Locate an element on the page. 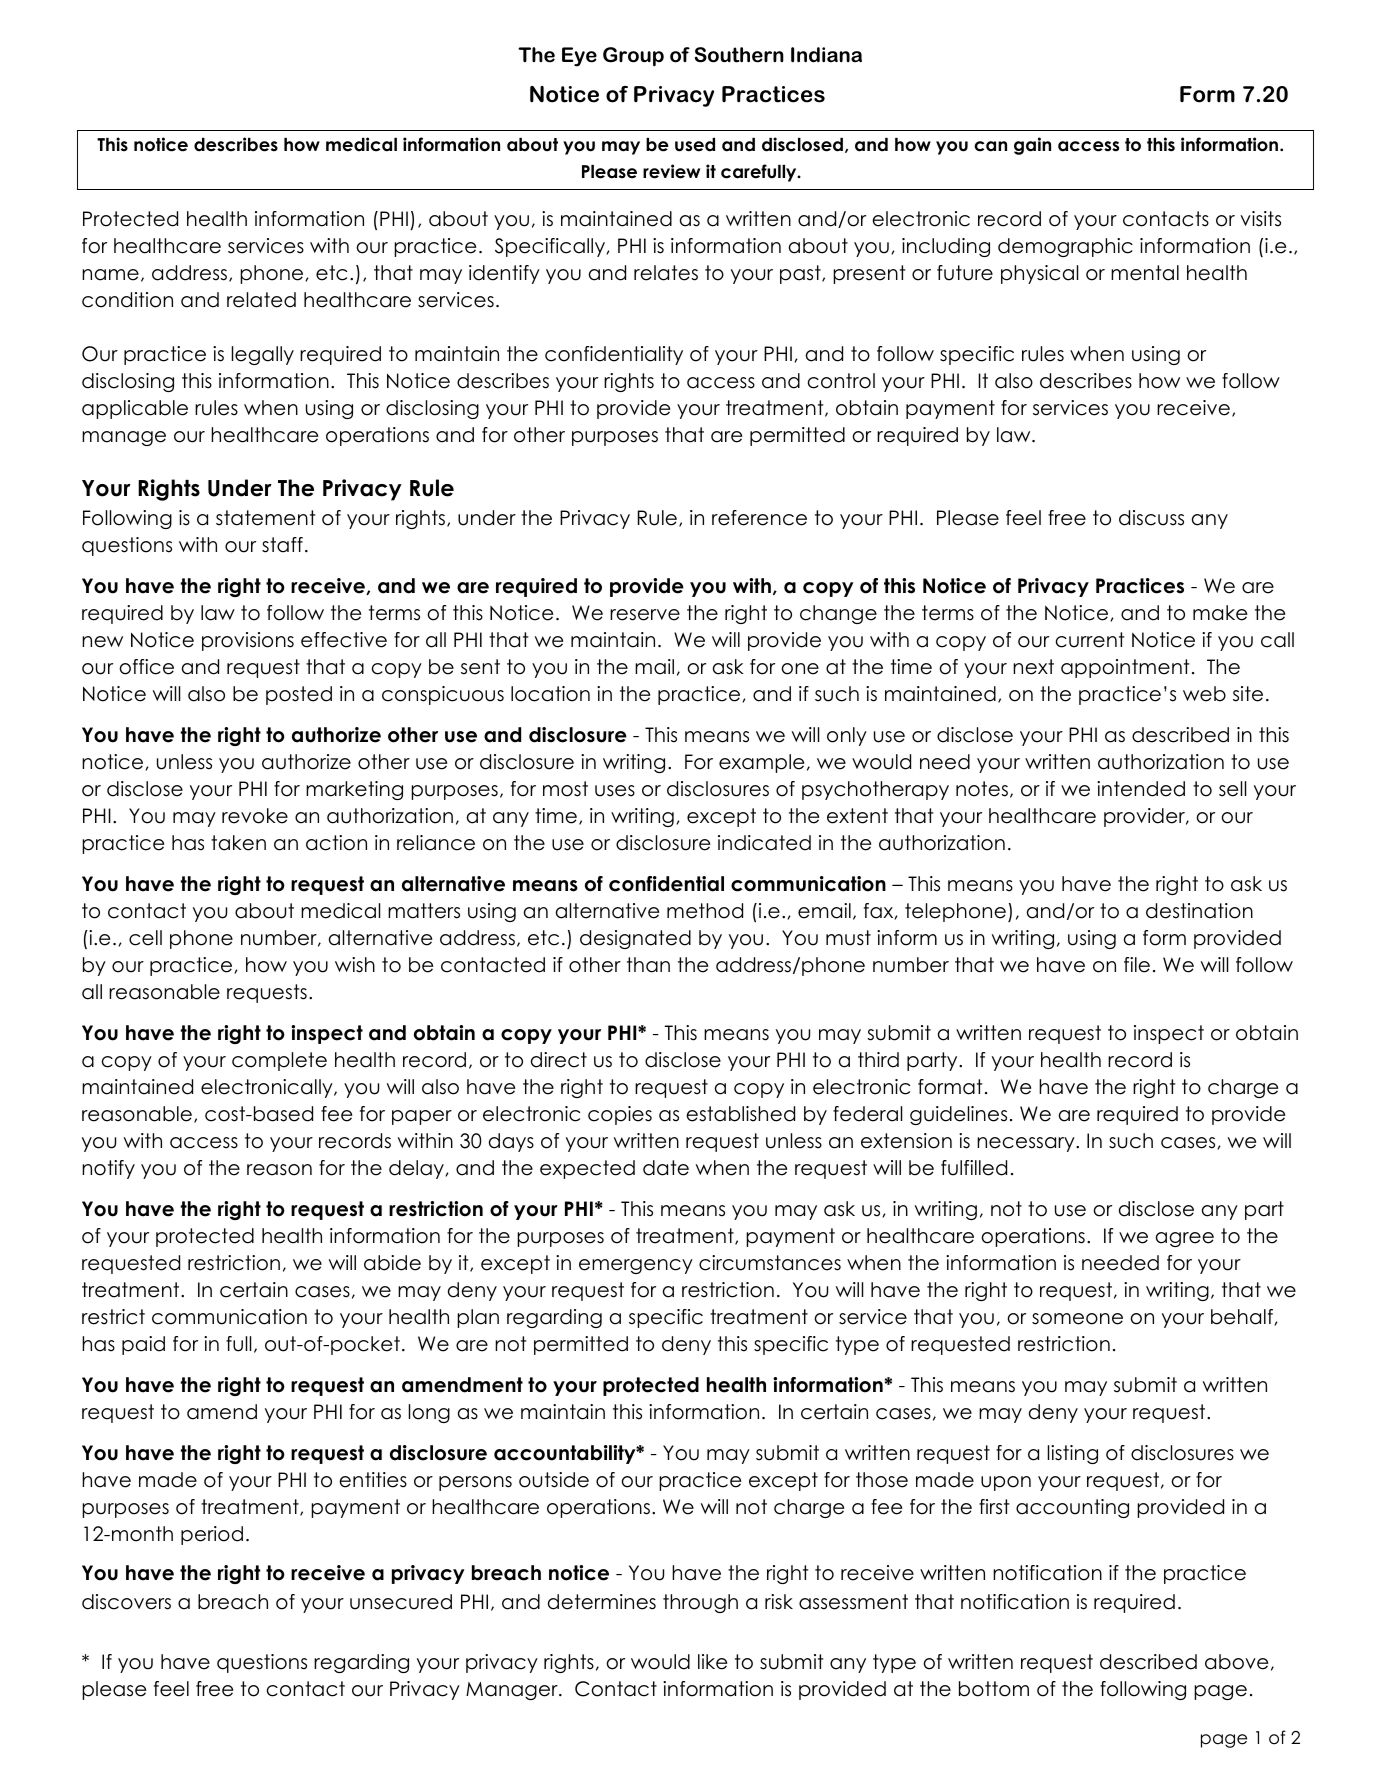 This image has height=1789, width=1382. related is located at coordinates (261, 300).
